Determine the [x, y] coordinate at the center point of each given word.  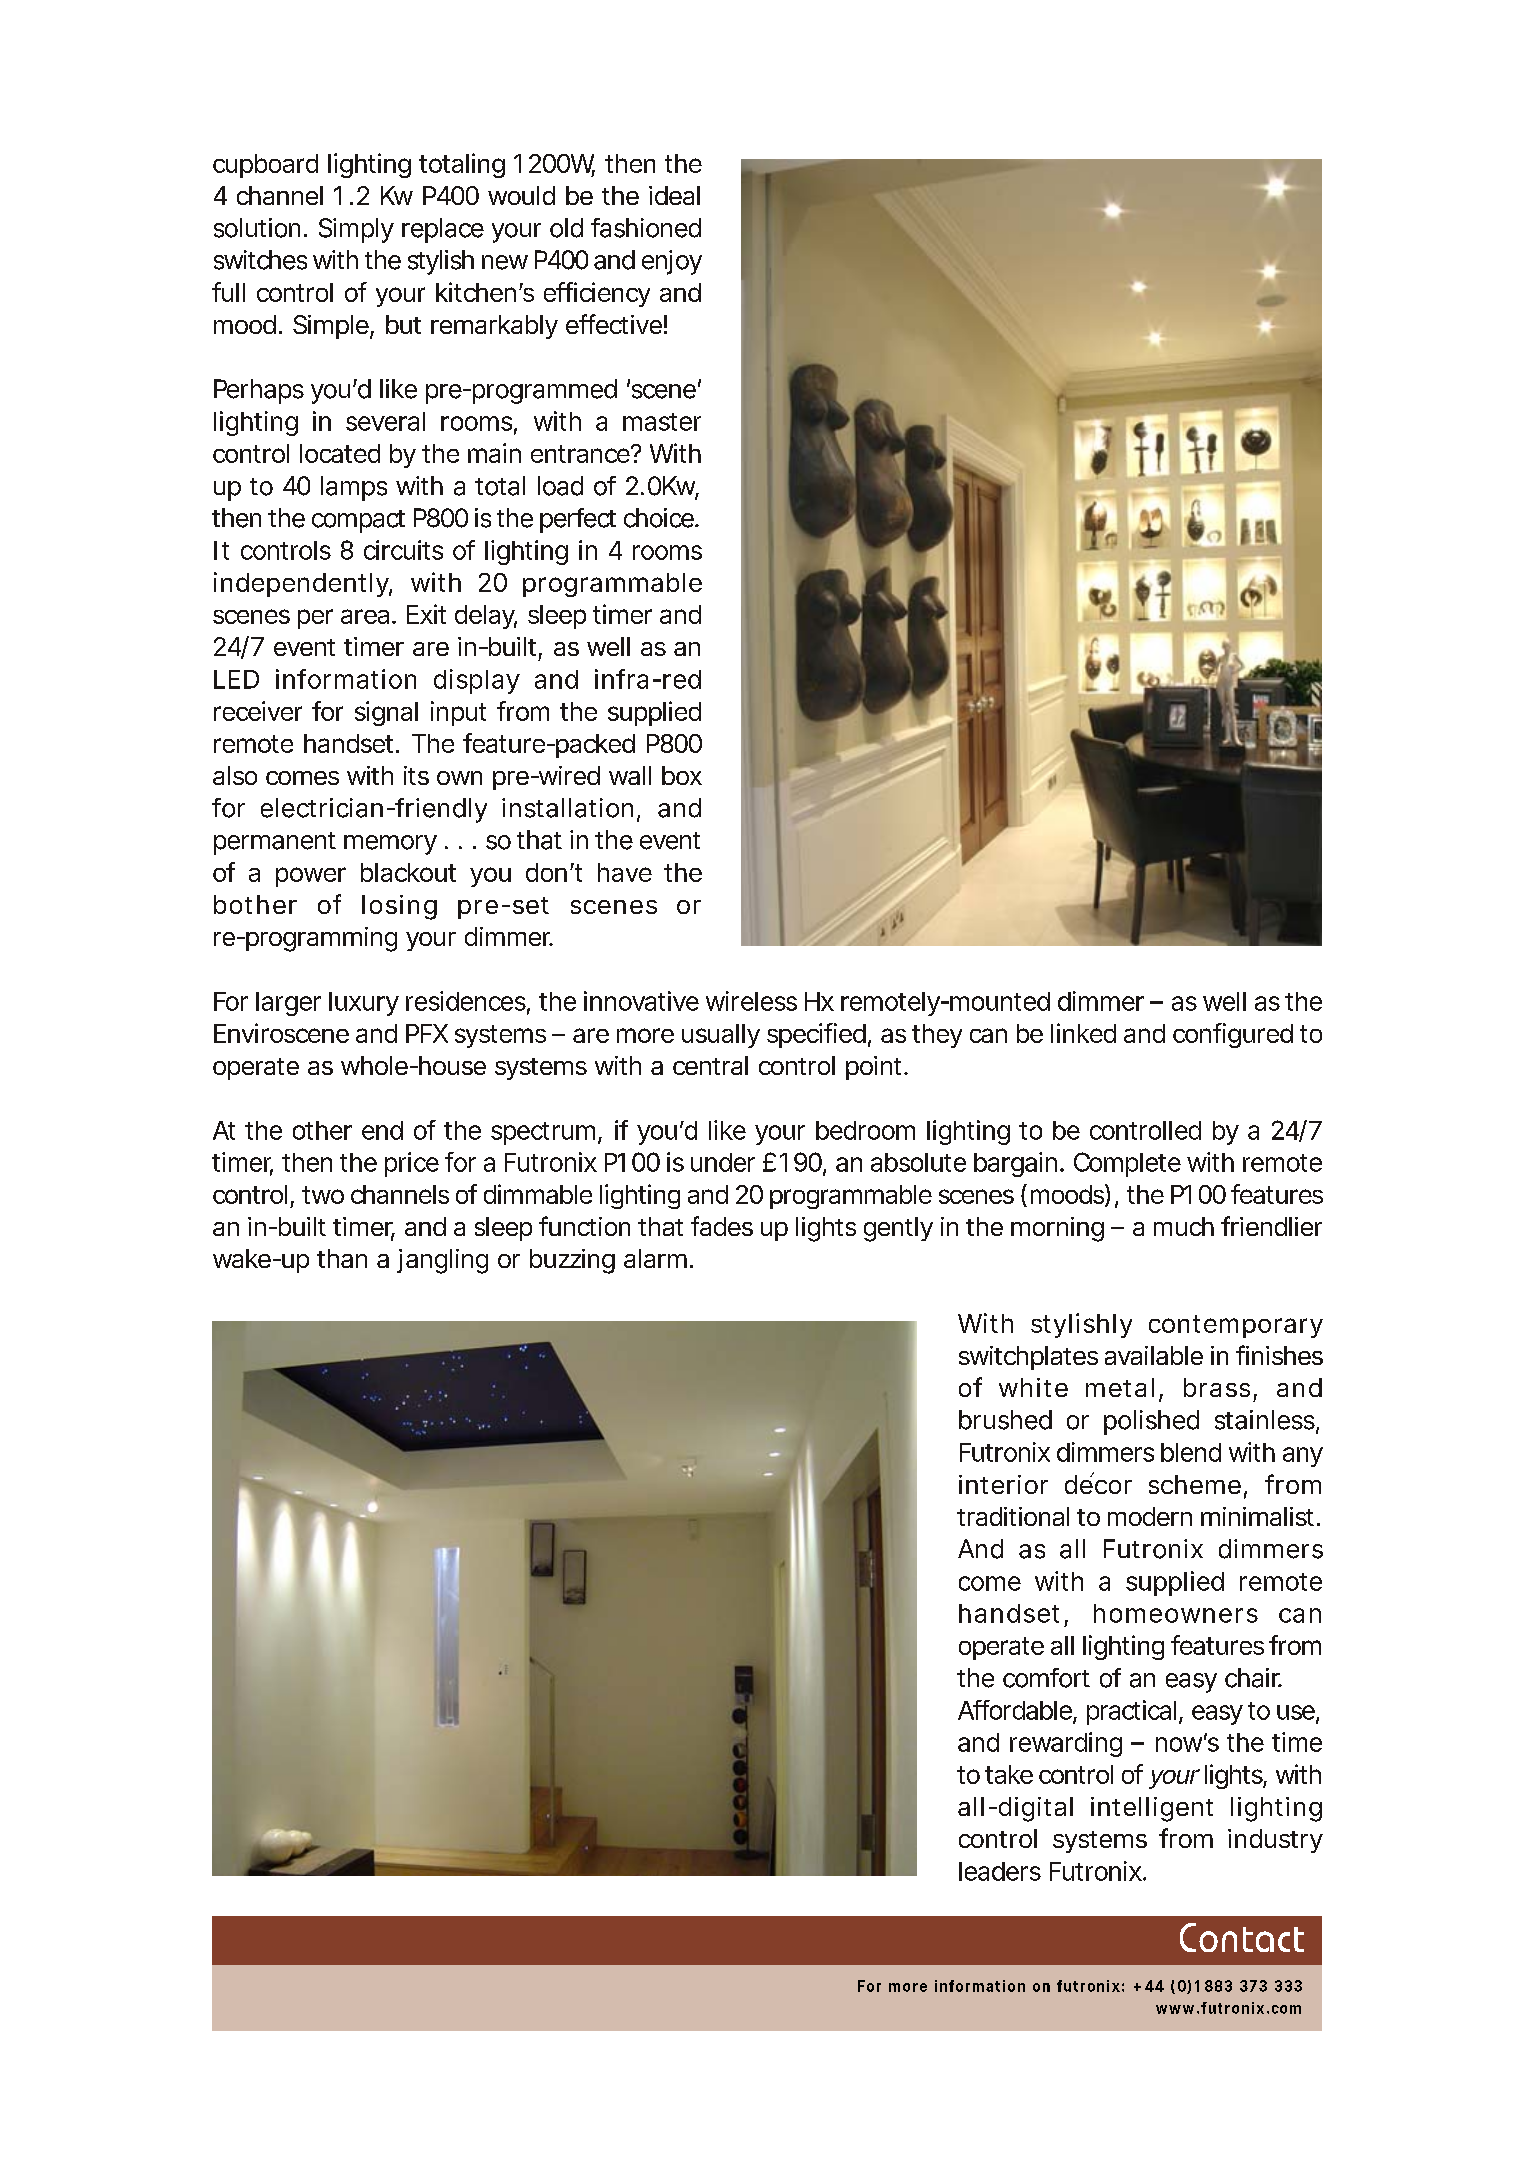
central [710, 1065]
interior [1003, 1484]
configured [1233, 1035]
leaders [1000, 1871]
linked [1083, 1033]
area [365, 616]
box [682, 775]
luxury [364, 1004]
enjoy [672, 262]
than [342, 1258]
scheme [1195, 1484]
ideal [674, 195]
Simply [356, 230]
